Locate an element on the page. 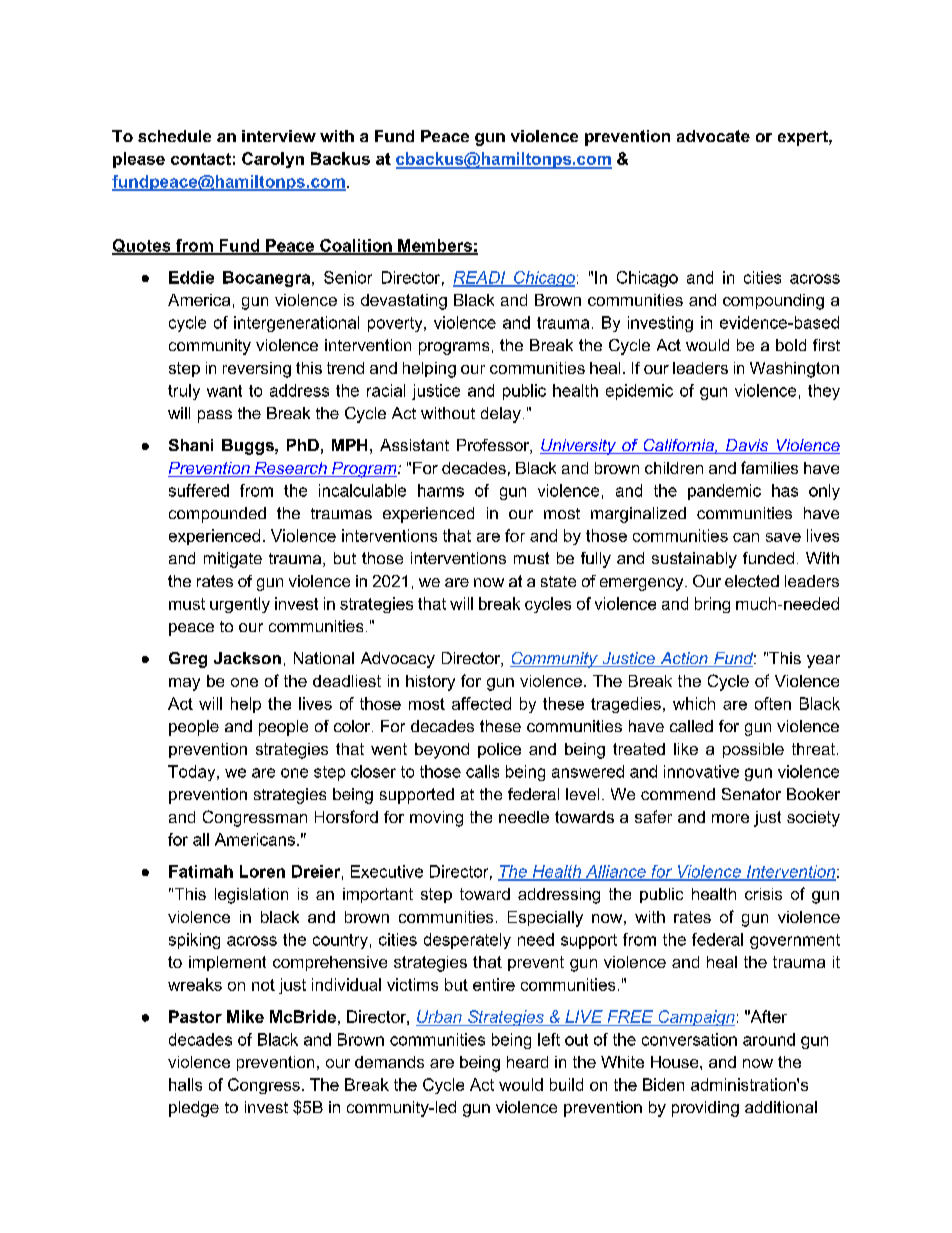  calls is located at coordinates (482, 771).
